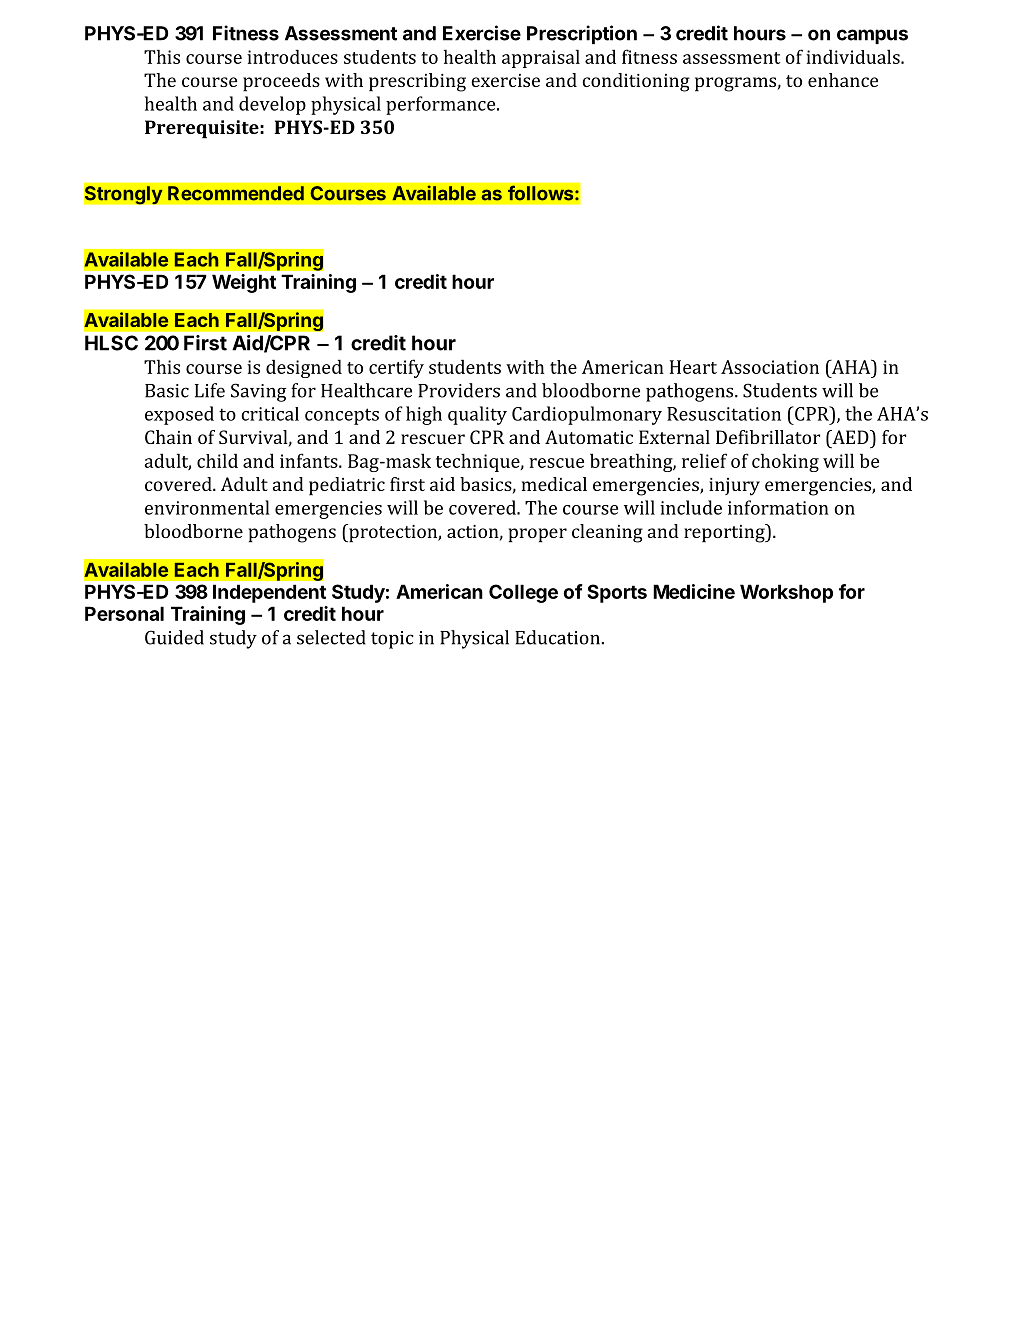 This screenshot has width=1020, height=1321. Describe the element at coordinates (770, 367) in the screenshot. I see `Association` at that location.
